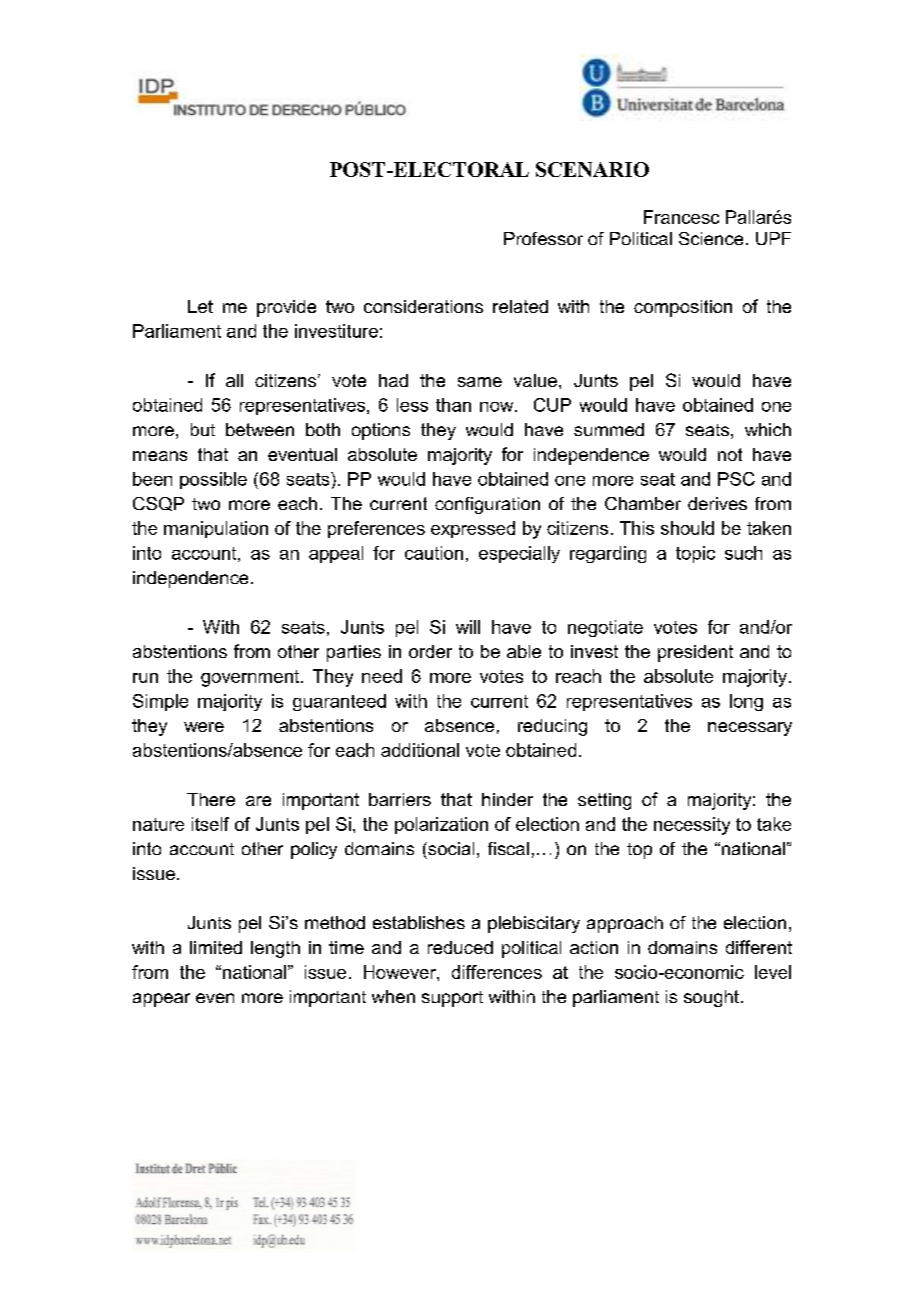  I want to click on Professor, so click(543, 238).
